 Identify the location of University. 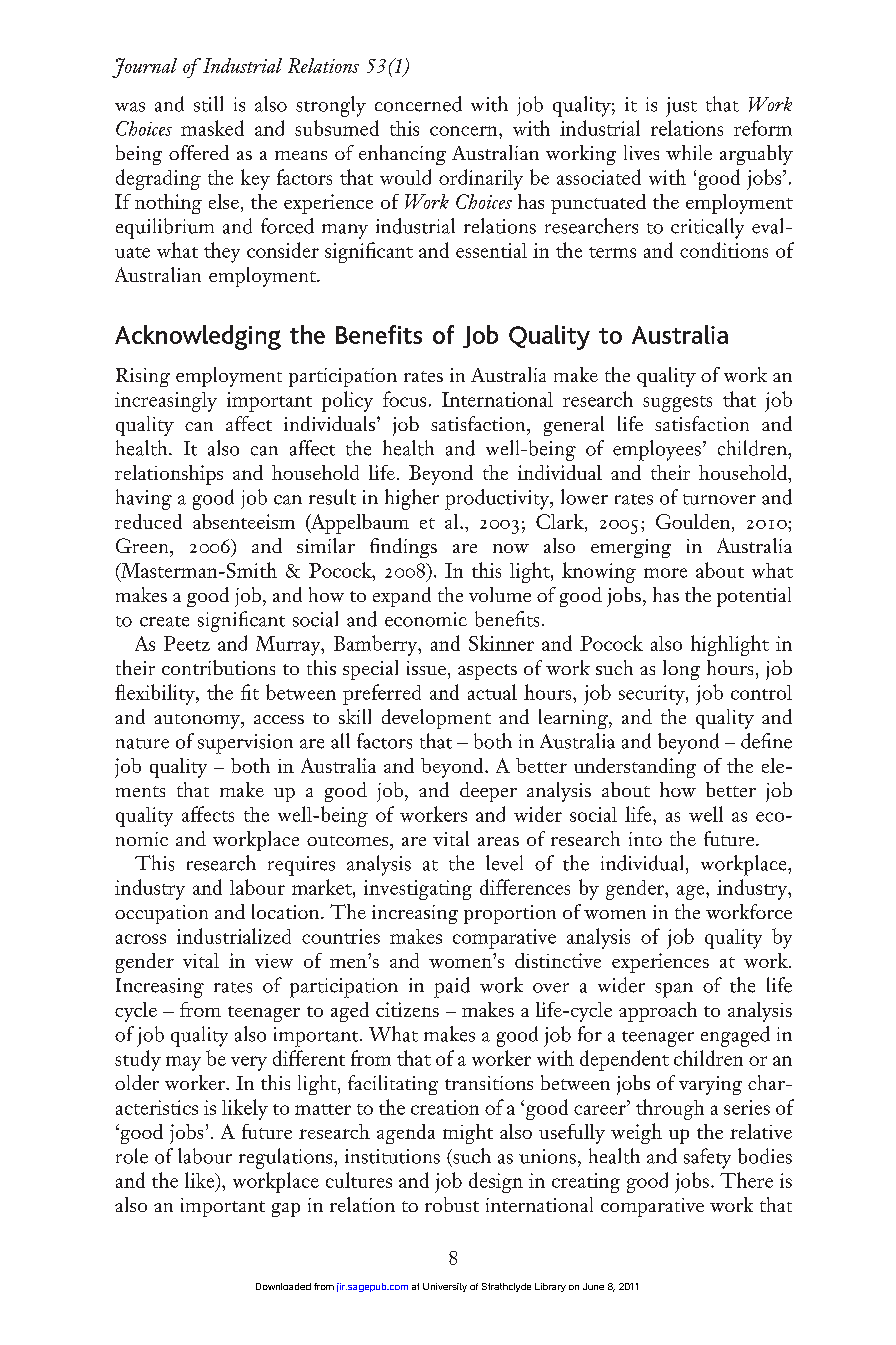
(445, 1287).
